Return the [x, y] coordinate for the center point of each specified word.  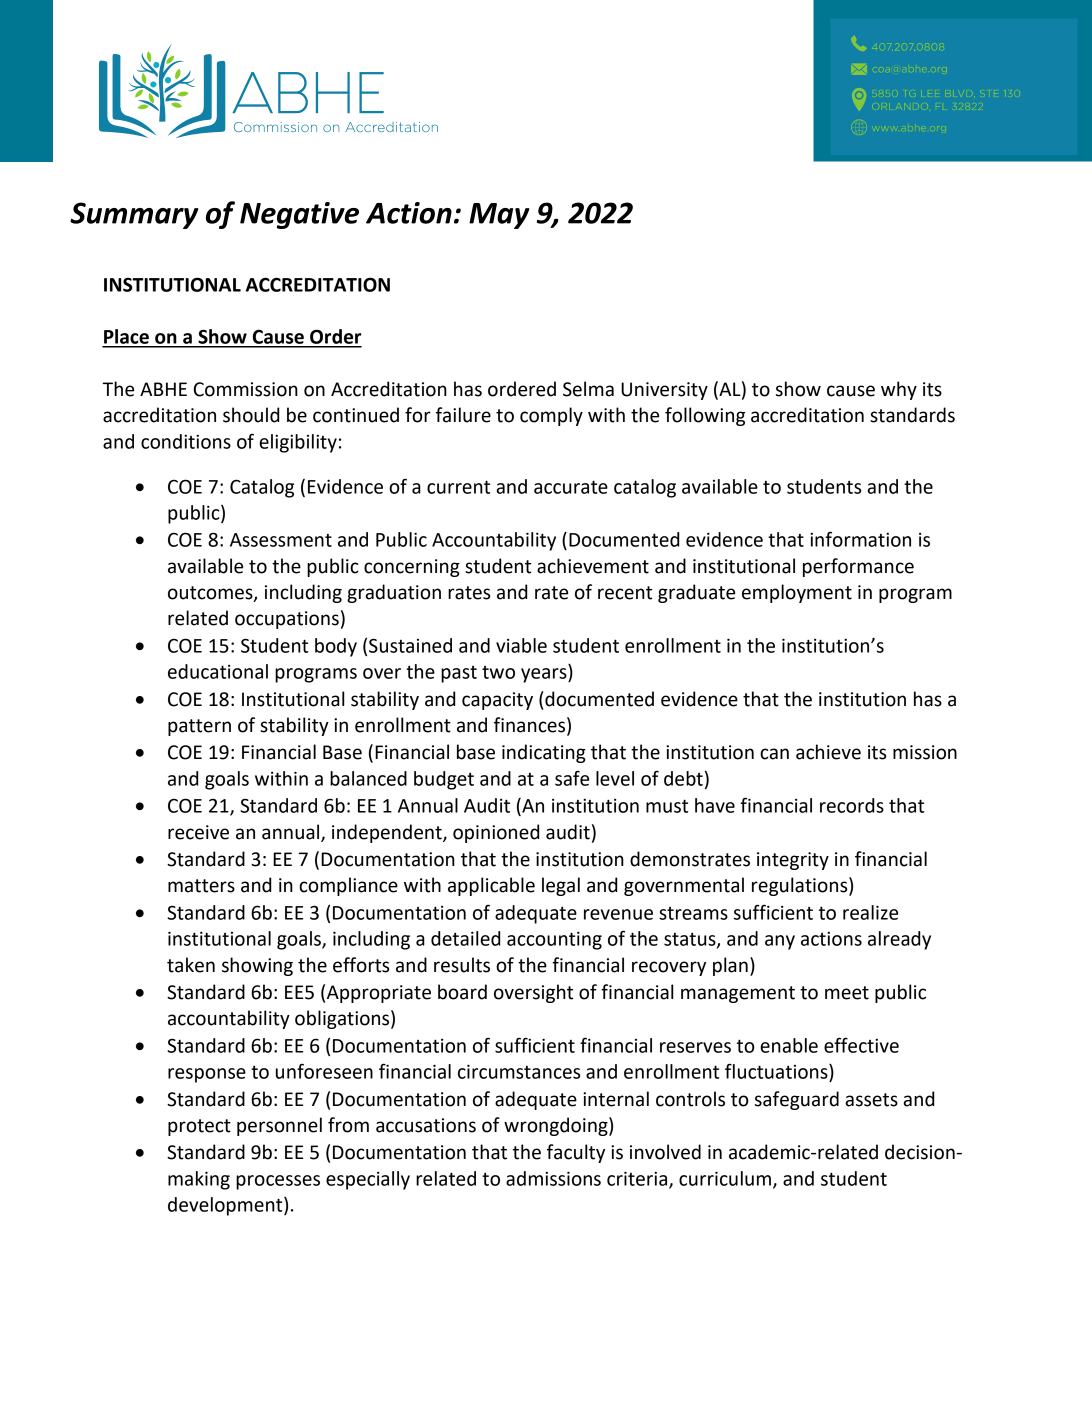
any [780, 942]
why [899, 390]
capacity [497, 701]
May [499, 216]
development [226, 1206]
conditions [186, 441]
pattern [199, 727]
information [860, 539]
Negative [299, 215]
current [458, 487]
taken [191, 965]
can [774, 754]
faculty [576, 1153]
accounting [554, 940]
